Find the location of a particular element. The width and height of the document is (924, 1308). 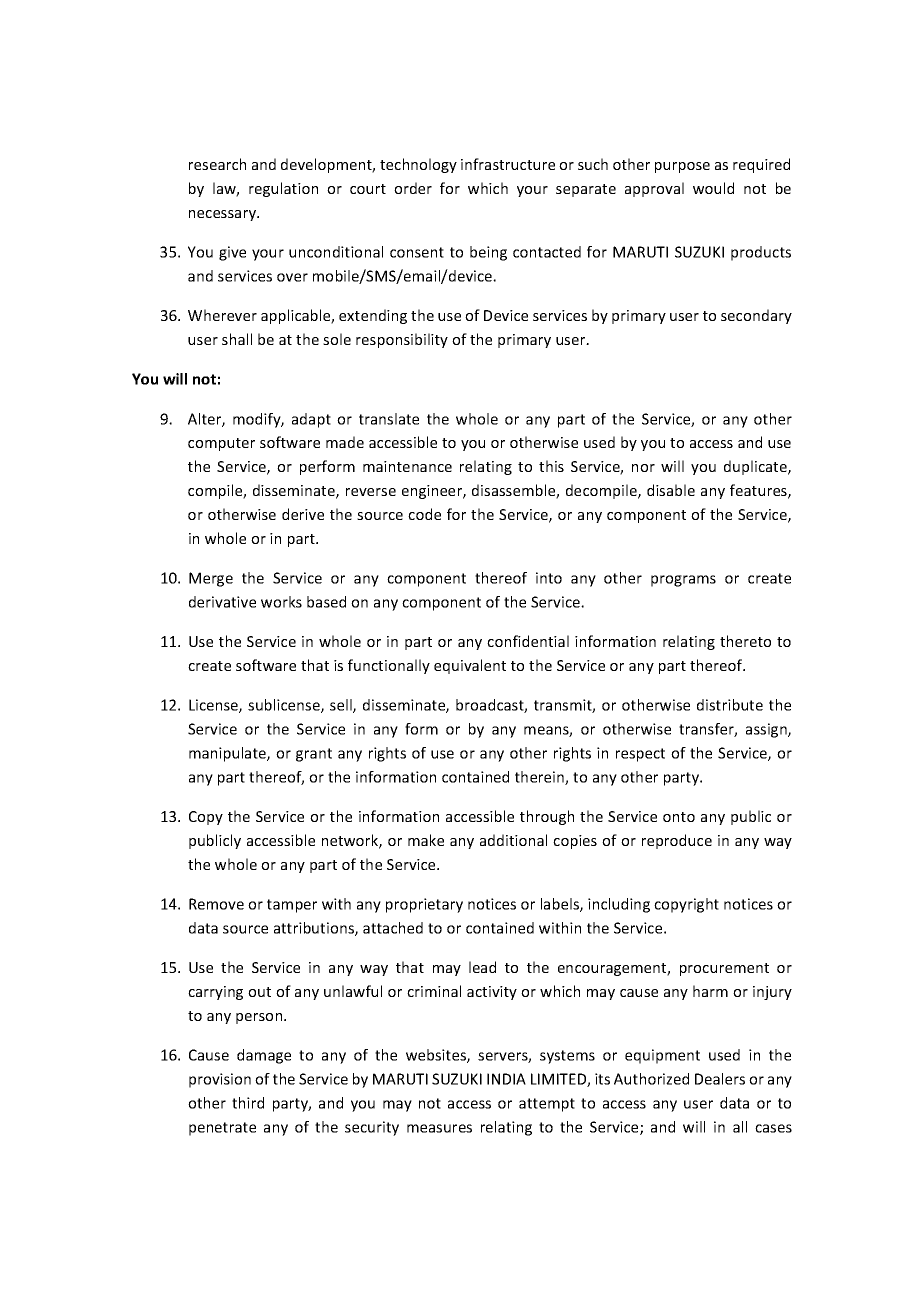

equivalent is located at coordinates (470, 666).
